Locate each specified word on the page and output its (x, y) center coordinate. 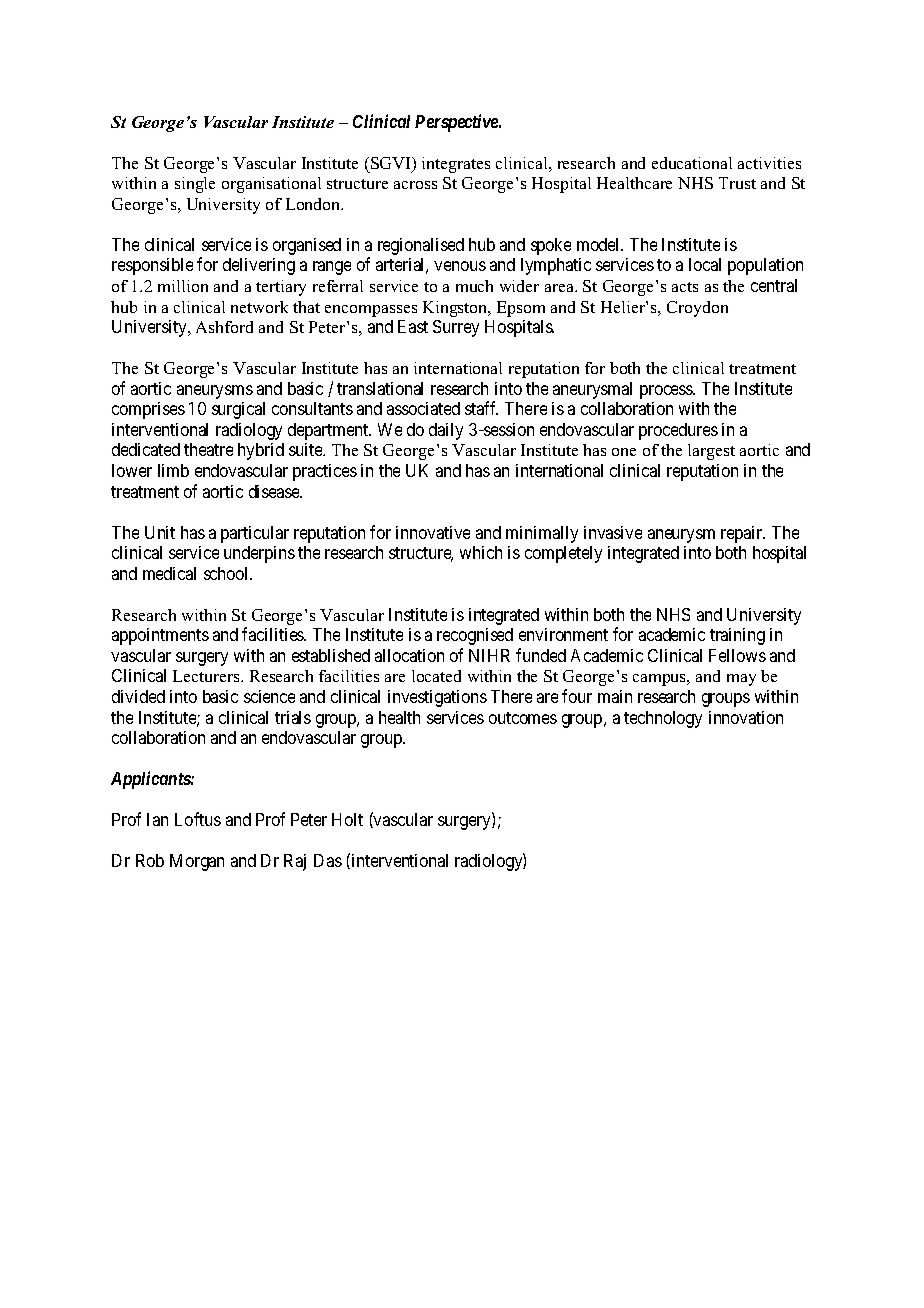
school (228, 573)
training (737, 636)
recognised (475, 636)
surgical (238, 410)
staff (481, 408)
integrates (456, 165)
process (667, 392)
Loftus (198, 819)
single (195, 185)
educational (692, 163)
